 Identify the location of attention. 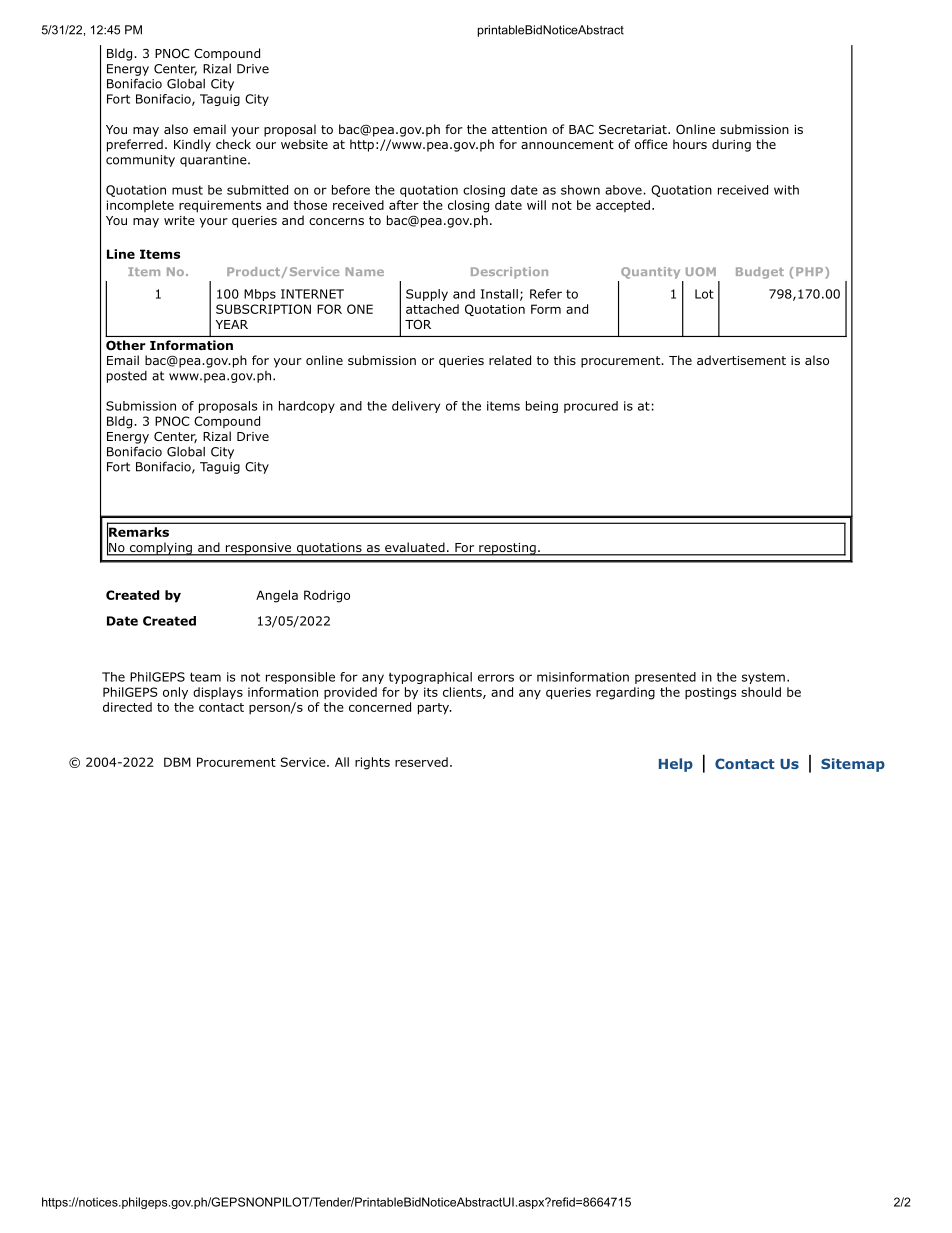
(519, 129).
